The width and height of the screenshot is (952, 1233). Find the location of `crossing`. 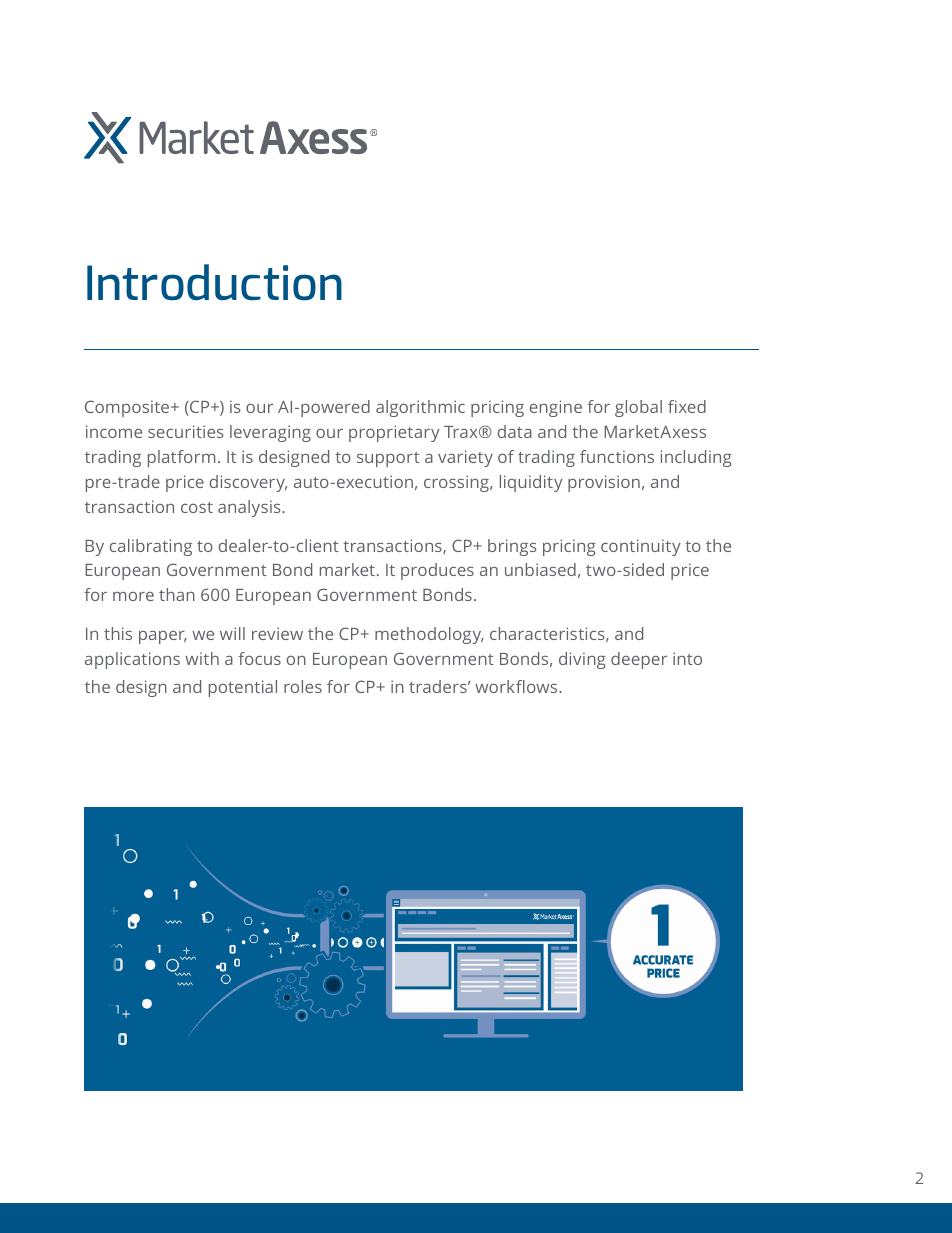

crossing is located at coordinates (457, 483).
